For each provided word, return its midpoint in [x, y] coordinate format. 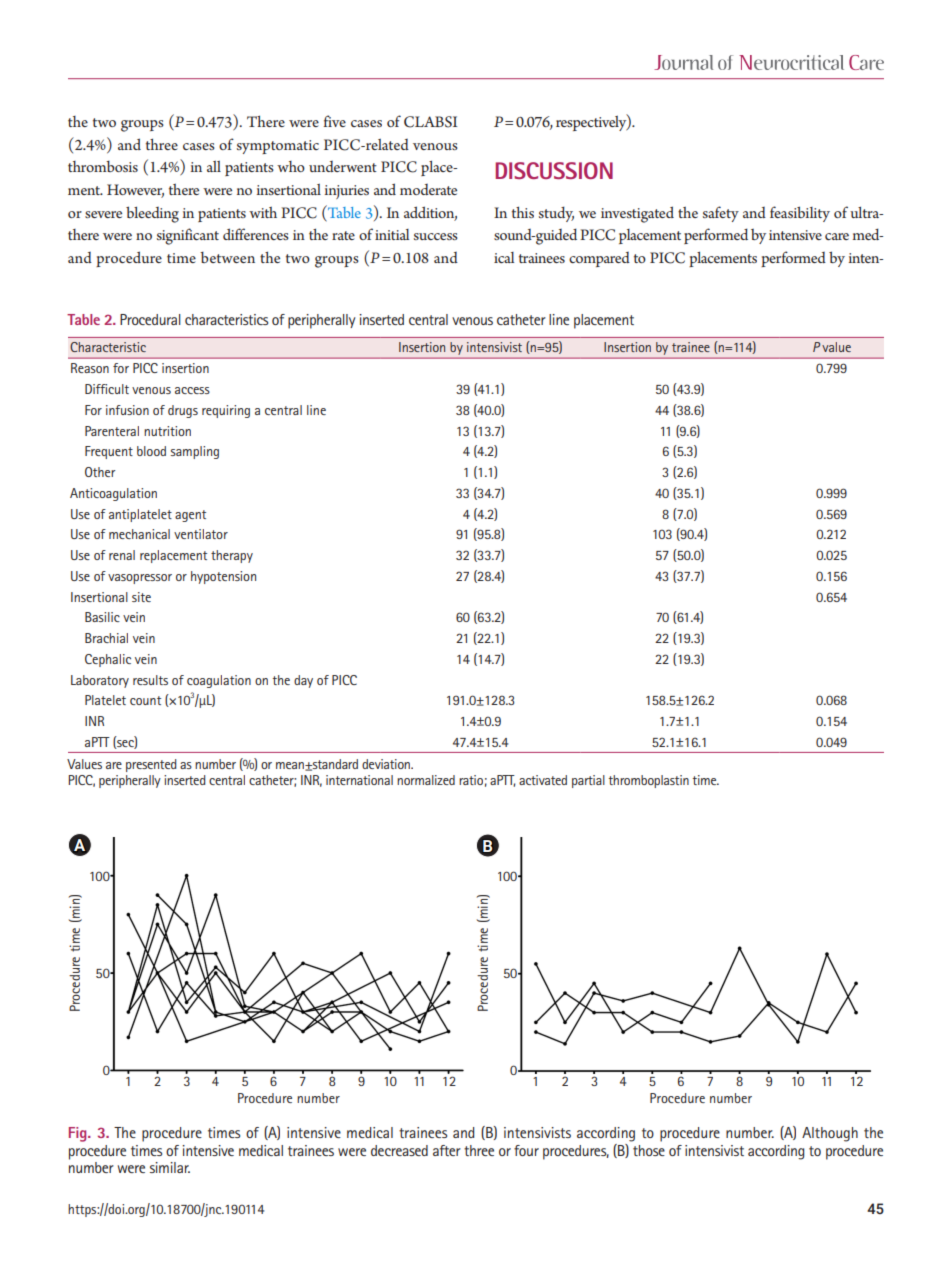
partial [588, 781]
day [303, 681]
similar [170, 1167]
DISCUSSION [554, 170]
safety [721, 214]
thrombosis [103, 166]
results [150, 680]
